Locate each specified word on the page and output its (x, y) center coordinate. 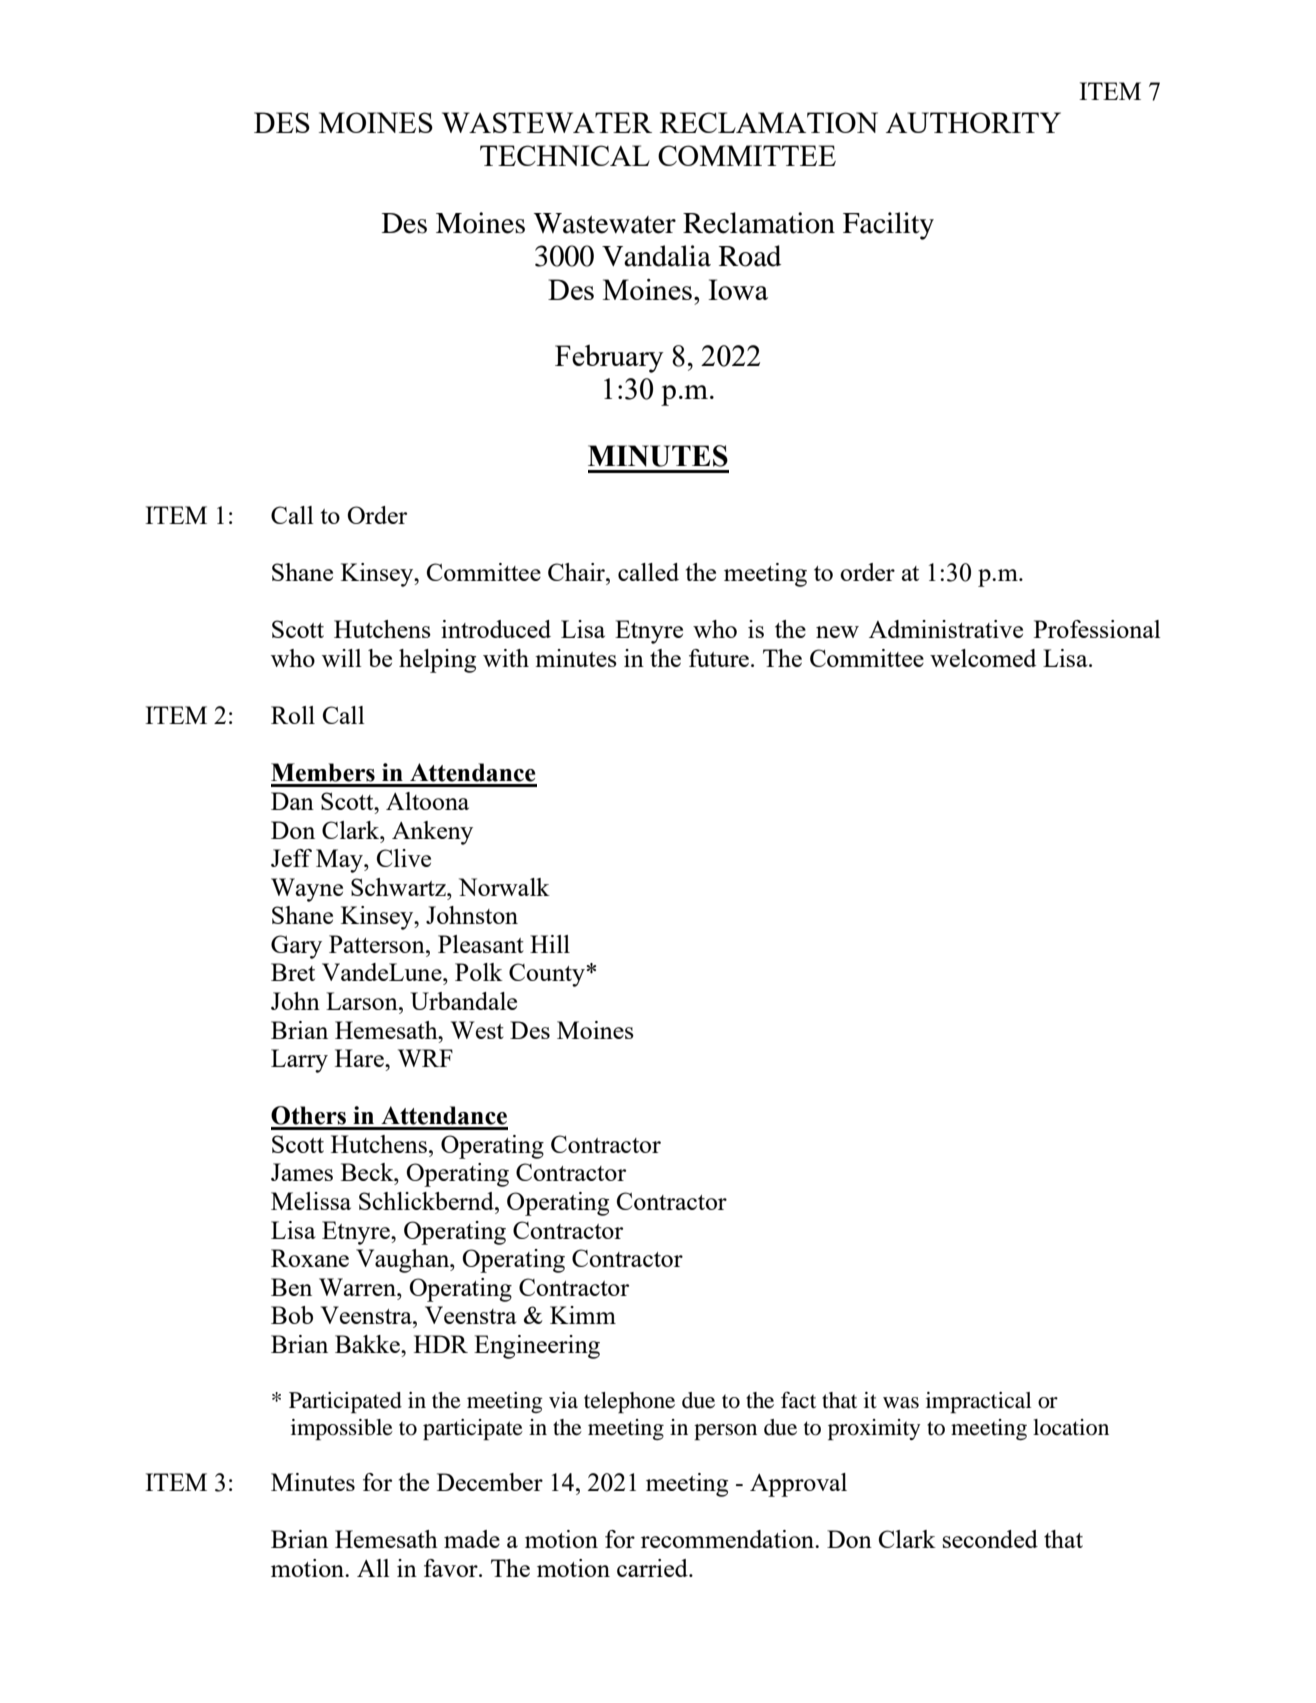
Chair (577, 572)
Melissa (311, 1201)
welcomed (983, 658)
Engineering (537, 1347)
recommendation (729, 1539)
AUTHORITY (973, 122)
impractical (979, 1402)
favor (452, 1568)
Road (750, 256)
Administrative (946, 629)
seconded (990, 1539)
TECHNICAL (565, 155)
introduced (496, 629)
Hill (550, 944)
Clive (404, 858)
